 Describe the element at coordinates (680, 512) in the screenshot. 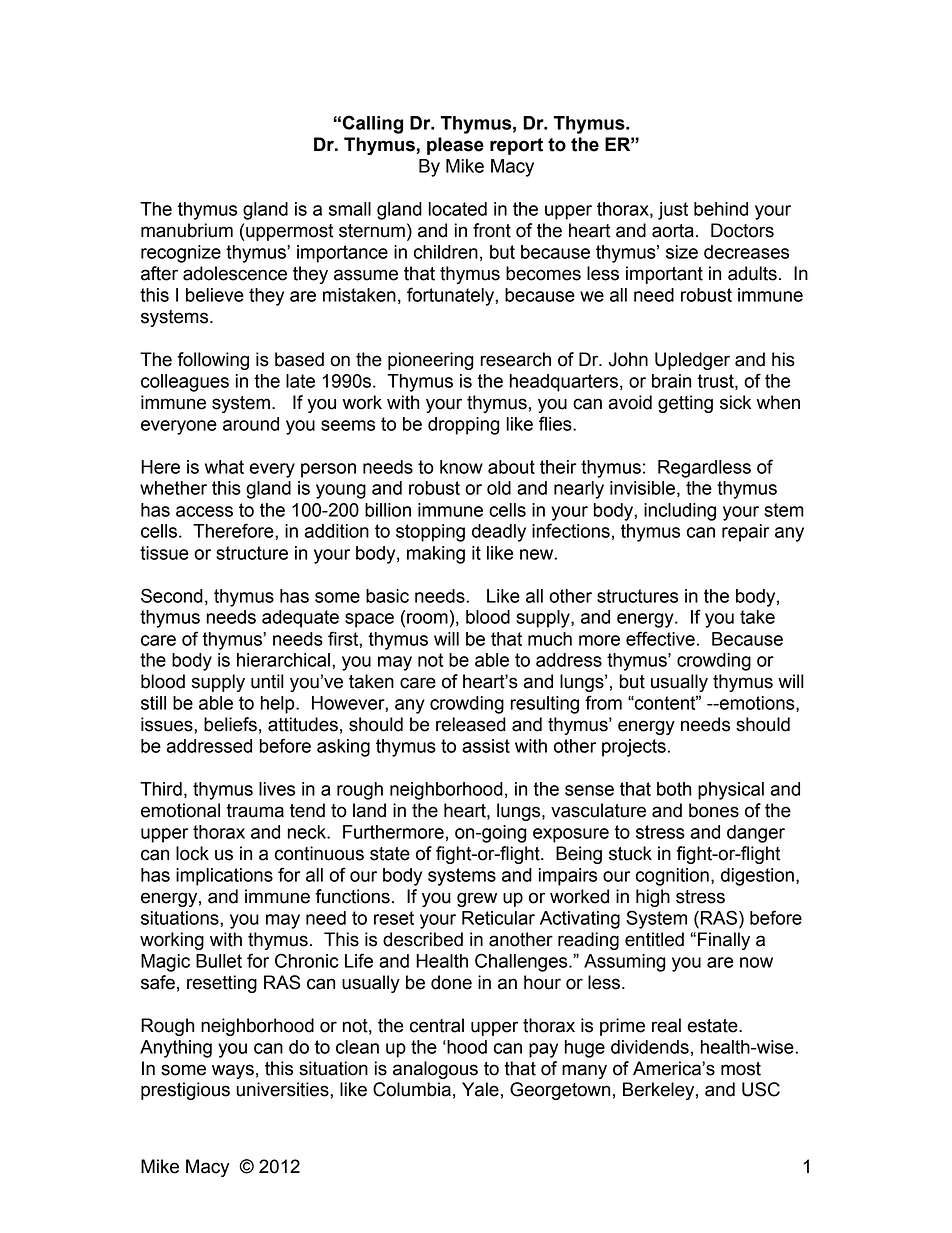

I see `including` at that location.
